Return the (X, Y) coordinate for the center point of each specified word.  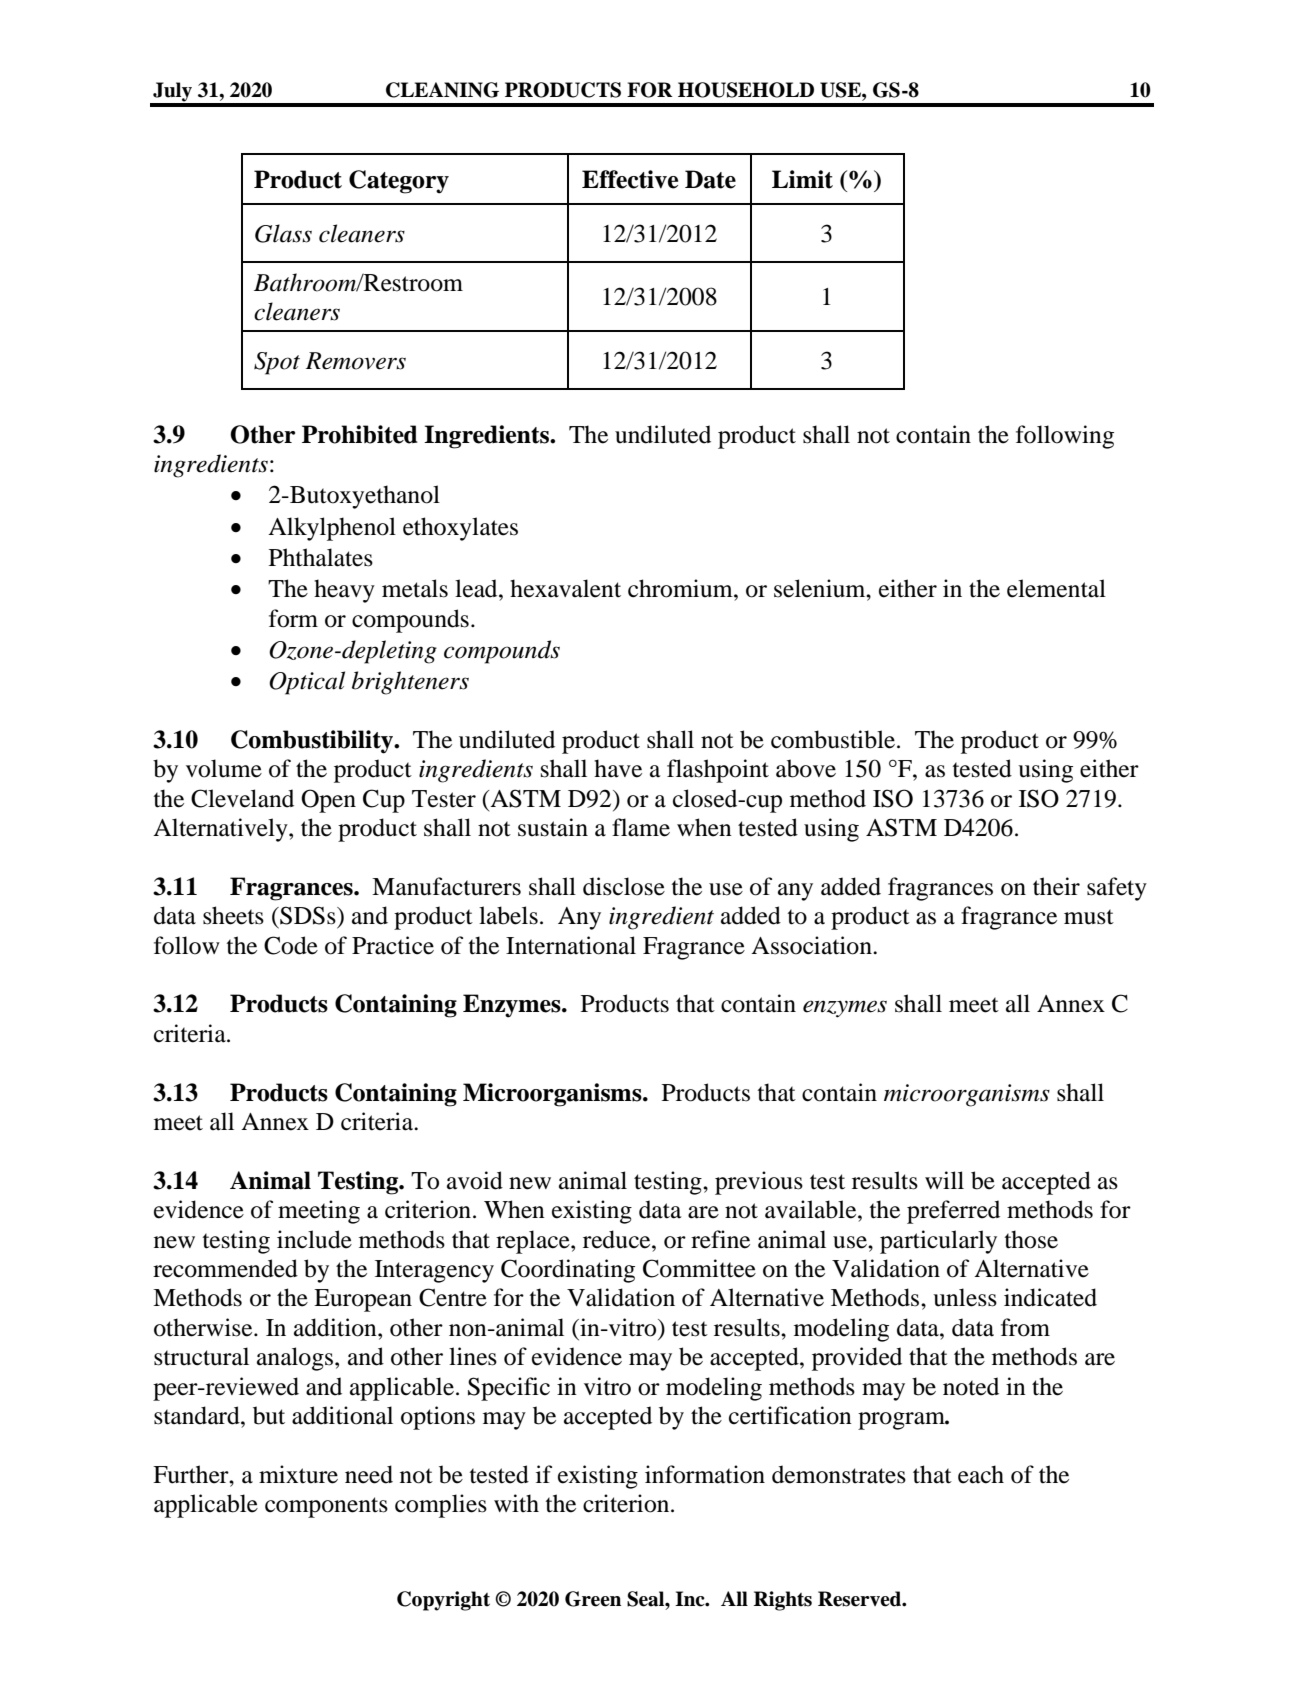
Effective (630, 179)
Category (399, 182)
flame (641, 827)
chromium (681, 588)
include (314, 1239)
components (326, 1507)
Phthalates (321, 557)
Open (328, 801)
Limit (802, 179)
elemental (1056, 588)
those (1031, 1239)
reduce (618, 1239)
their (1056, 886)
